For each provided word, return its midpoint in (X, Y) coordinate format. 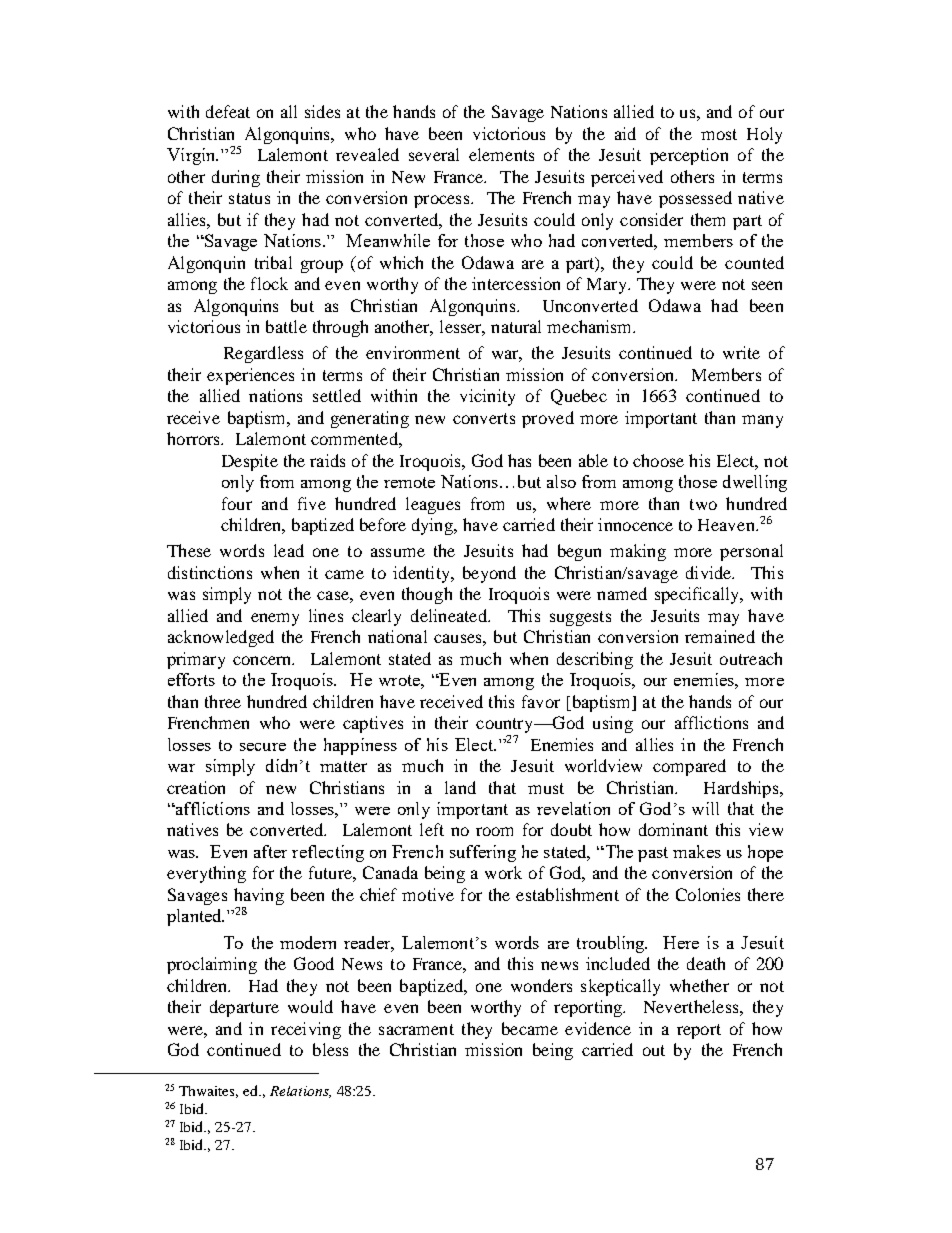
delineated (450, 615)
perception (689, 156)
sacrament (416, 1029)
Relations (300, 1092)
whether (699, 985)
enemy (275, 619)
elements (501, 154)
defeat (228, 111)
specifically (698, 595)
